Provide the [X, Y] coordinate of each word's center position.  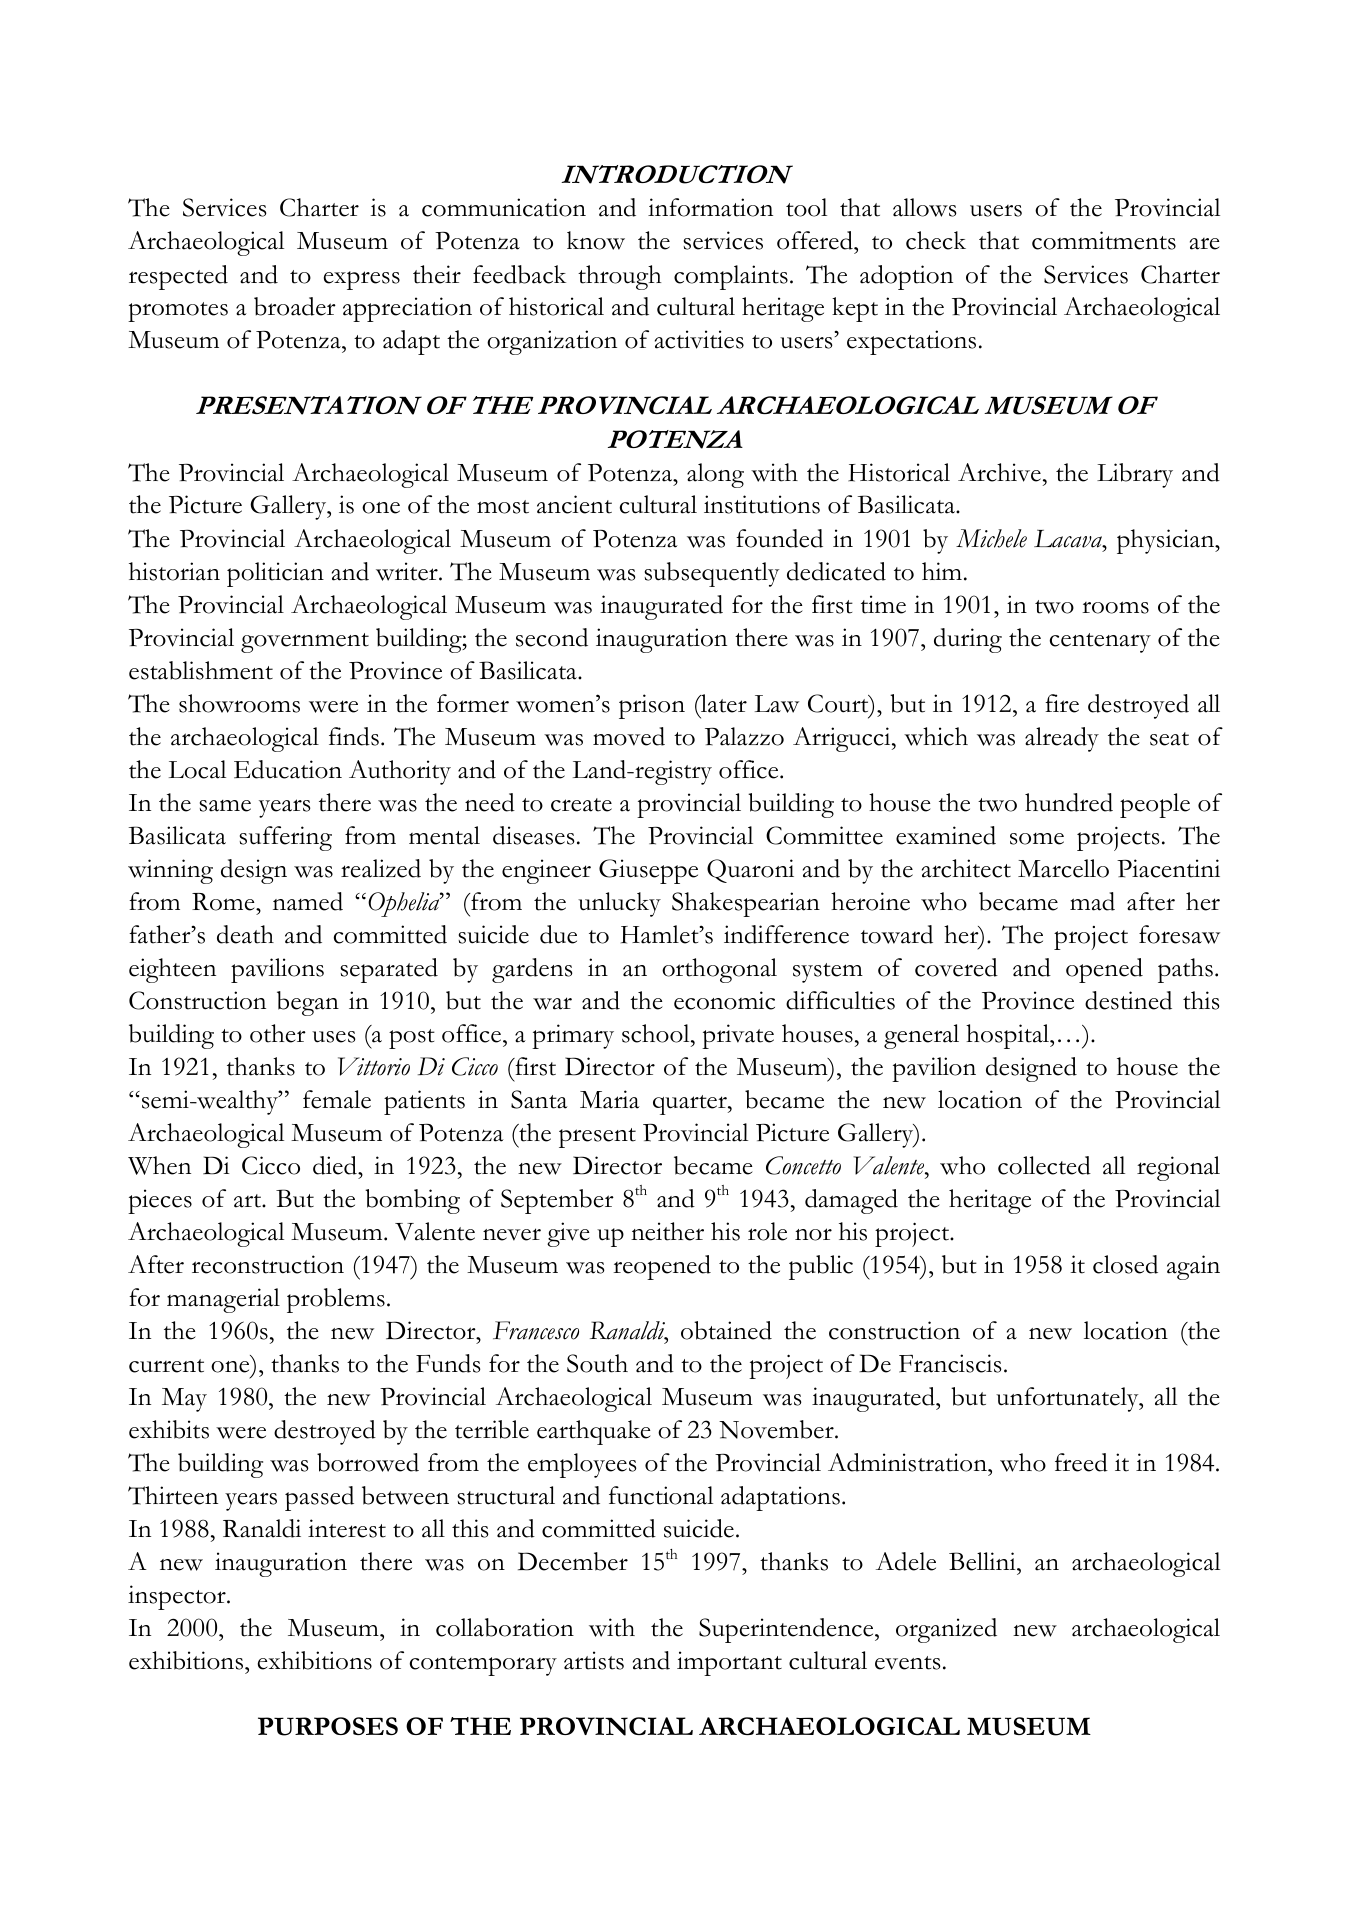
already [1062, 739]
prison [652, 706]
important [729, 1663]
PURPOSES [328, 1726]
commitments [1104, 240]
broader [295, 306]
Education [288, 769]
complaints [731, 277]
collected [1044, 1165]
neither [667, 1231]
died [336, 1165]
